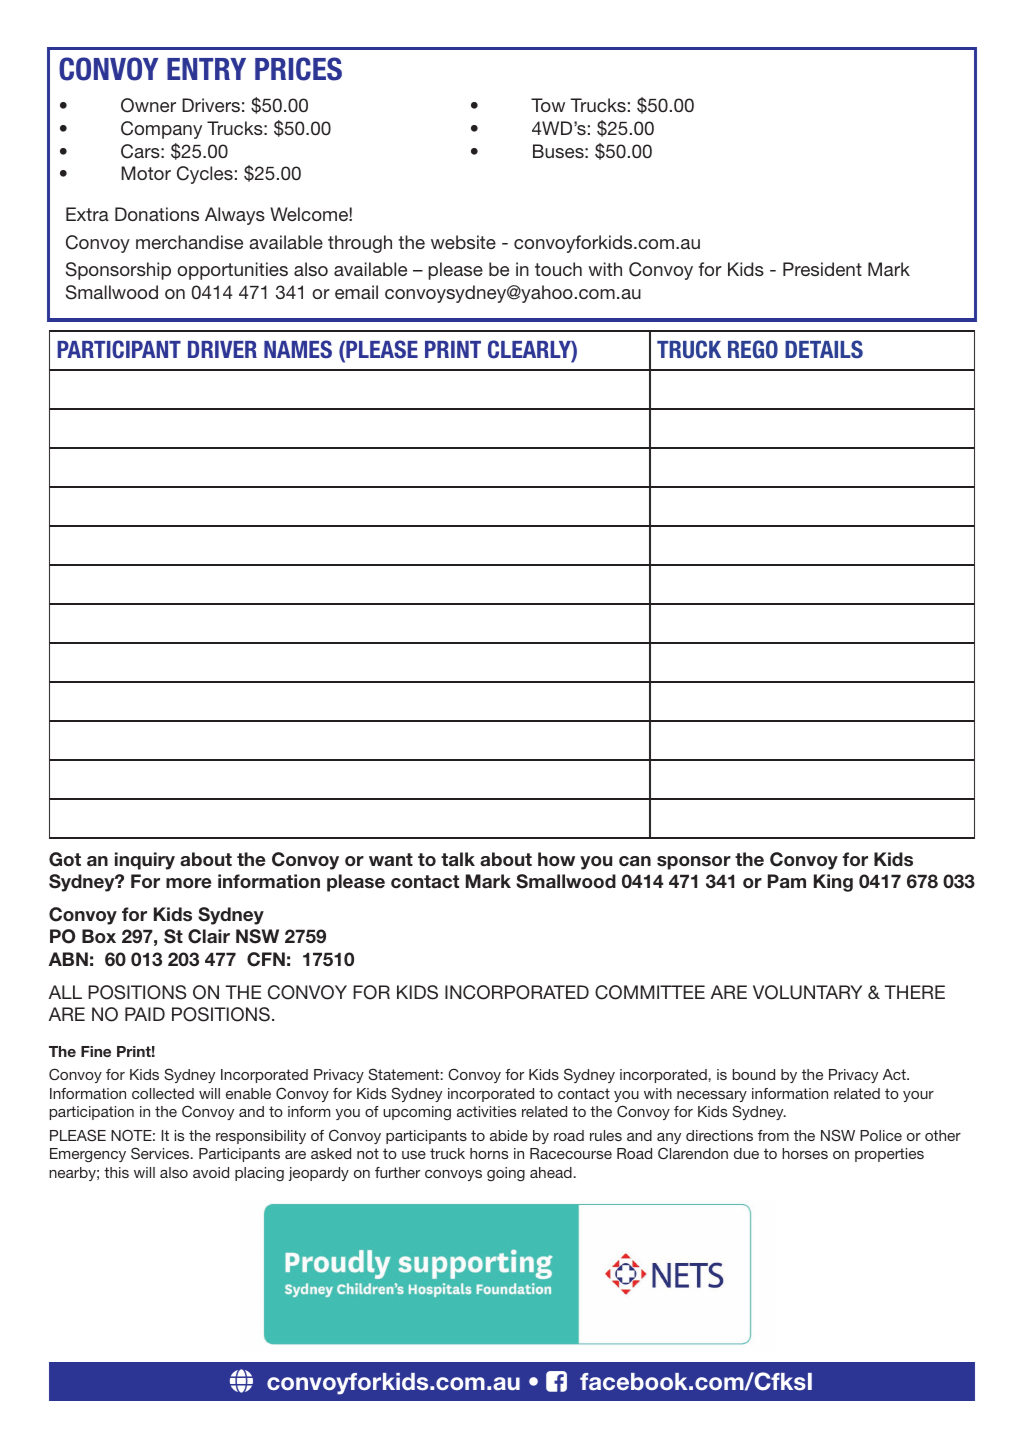  Describe the element at coordinates (148, 105) in the screenshot. I see `Owner` at that location.
